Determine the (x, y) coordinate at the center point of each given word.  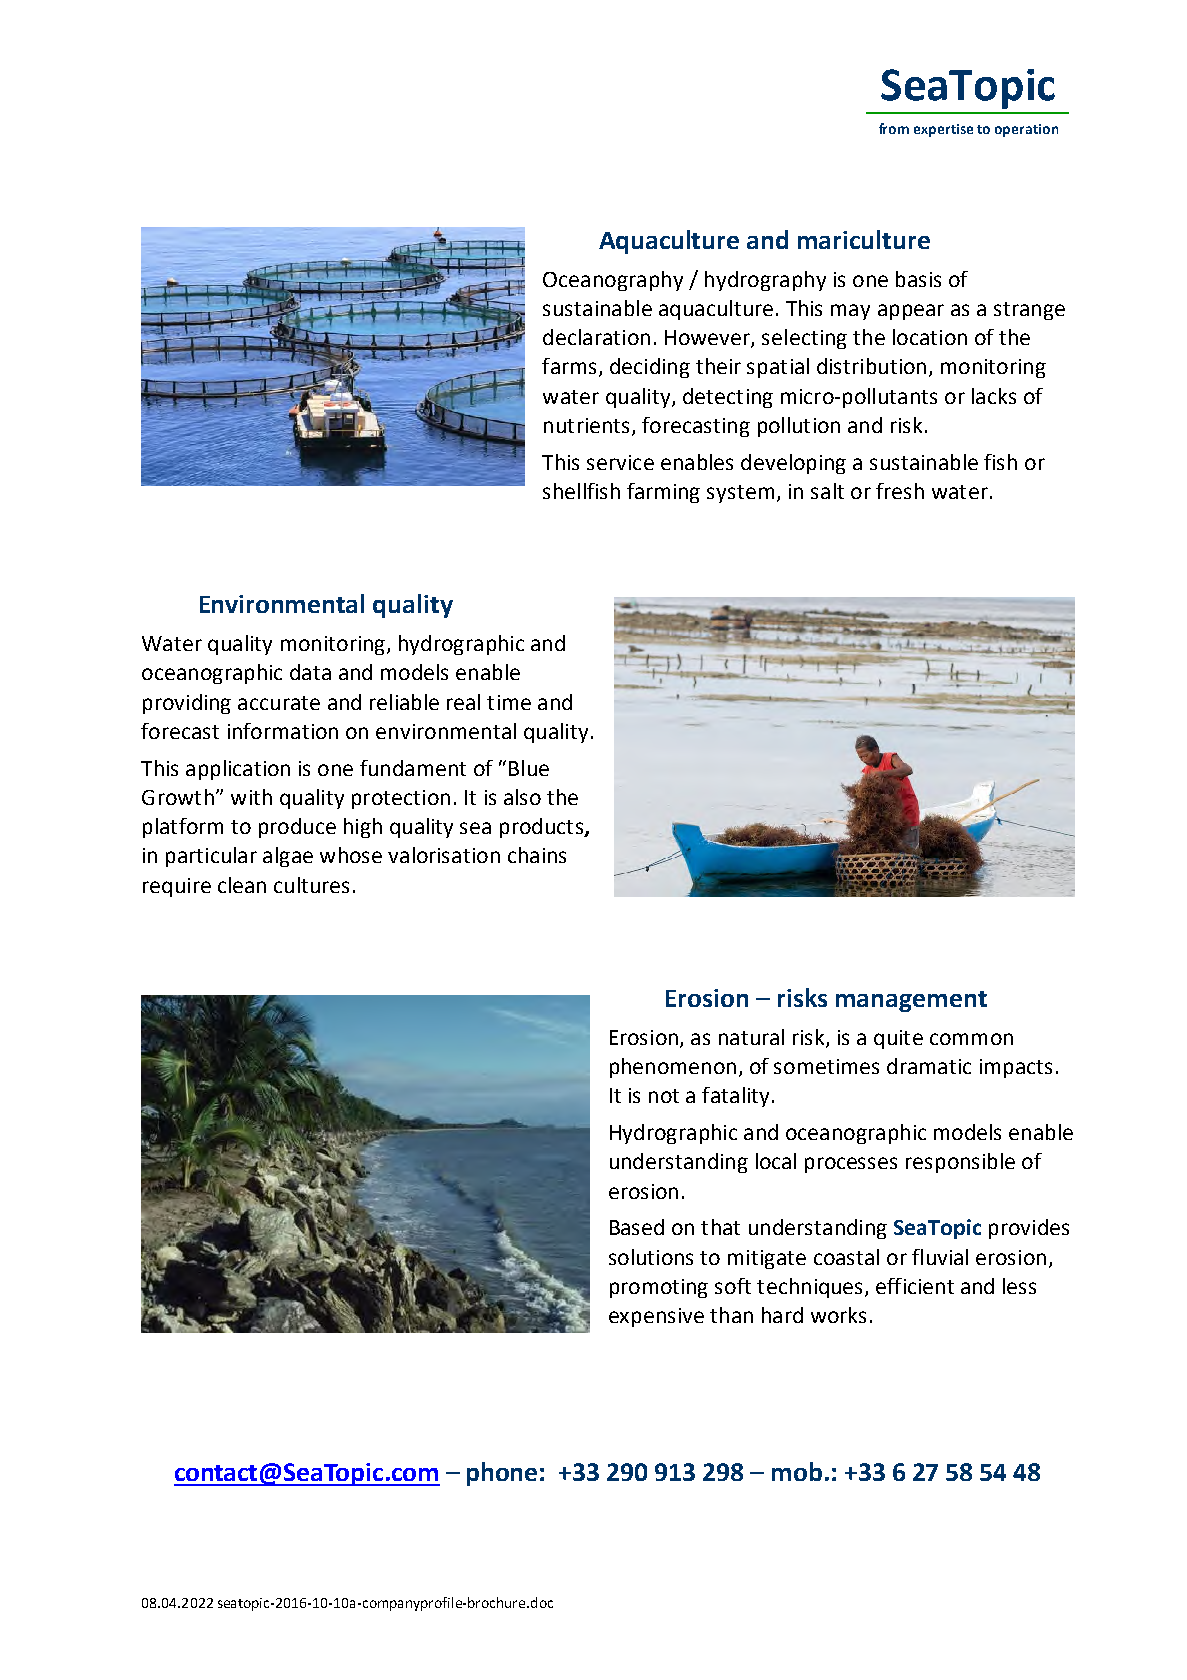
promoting (659, 1288)
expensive (656, 1317)
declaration (596, 337)
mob (797, 1471)
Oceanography (613, 281)
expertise (943, 130)
